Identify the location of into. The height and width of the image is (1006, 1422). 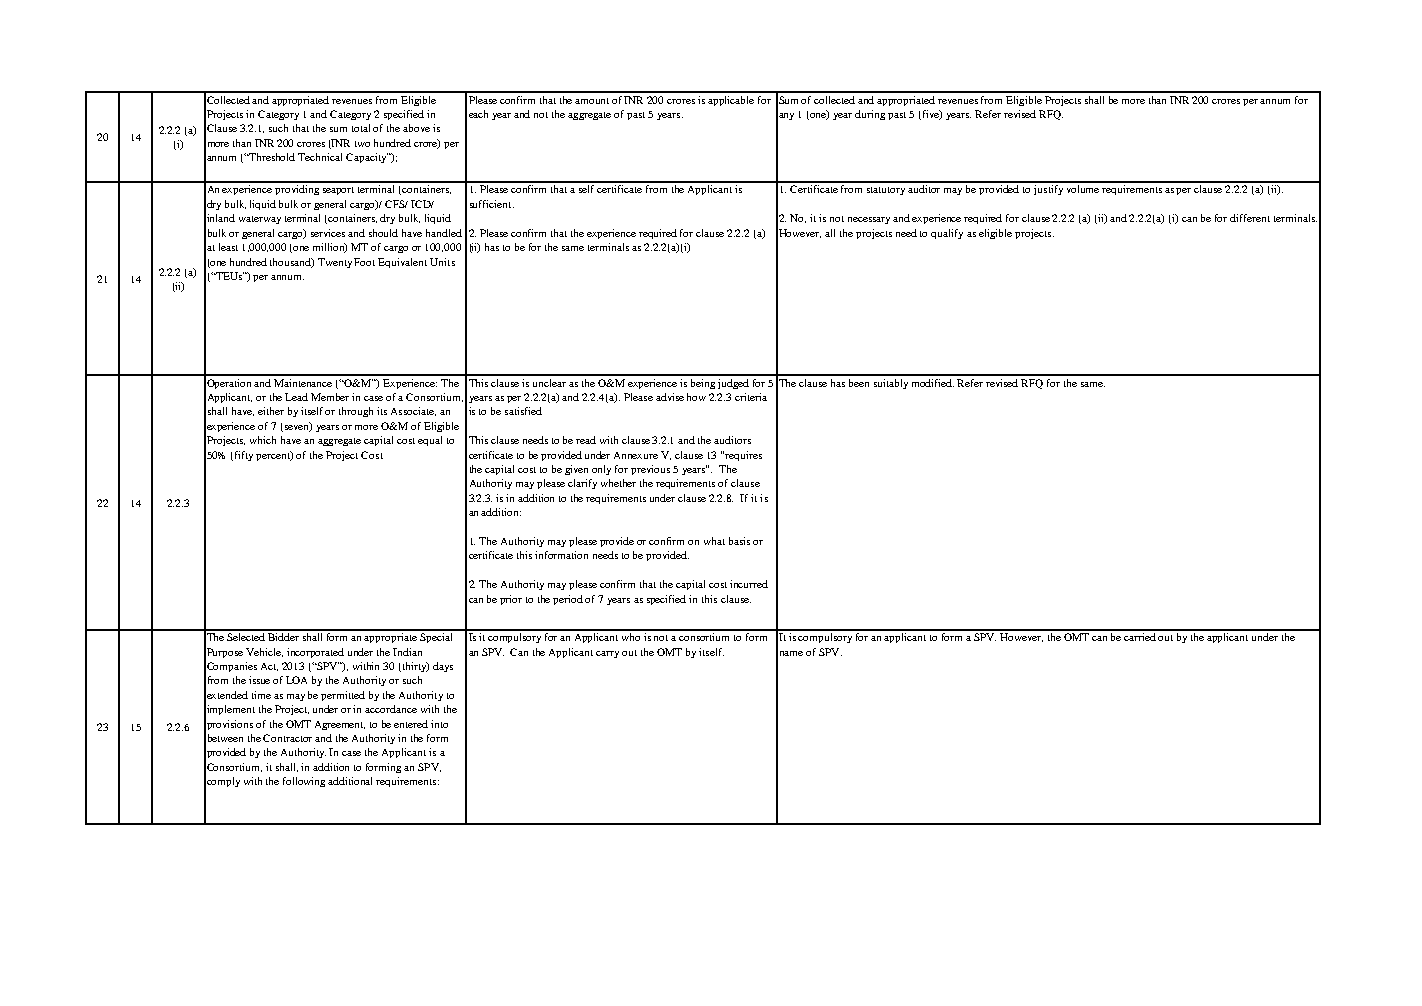
(439, 724).
